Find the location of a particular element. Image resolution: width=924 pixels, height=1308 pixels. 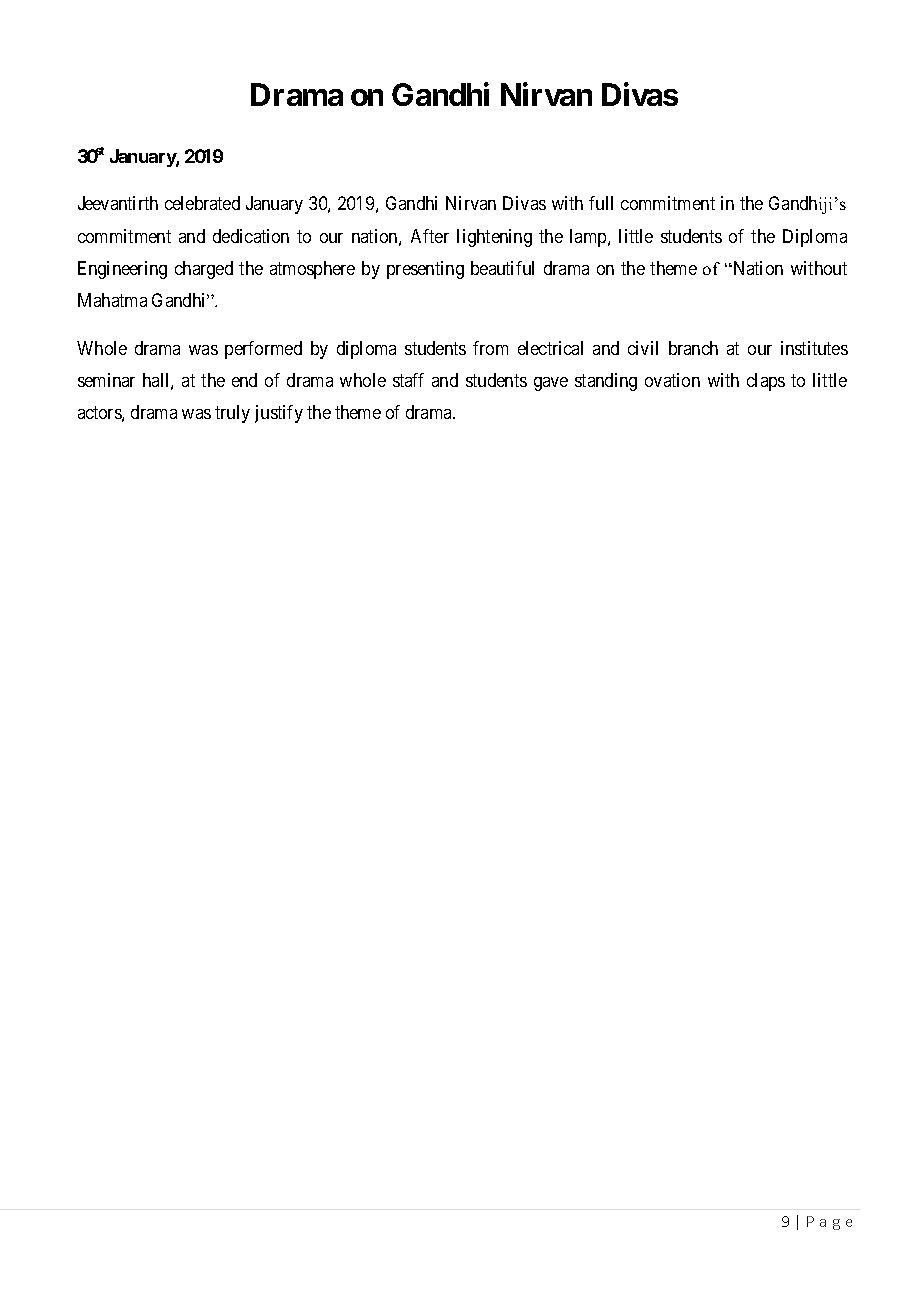

celebrated is located at coordinates (202, 203).
